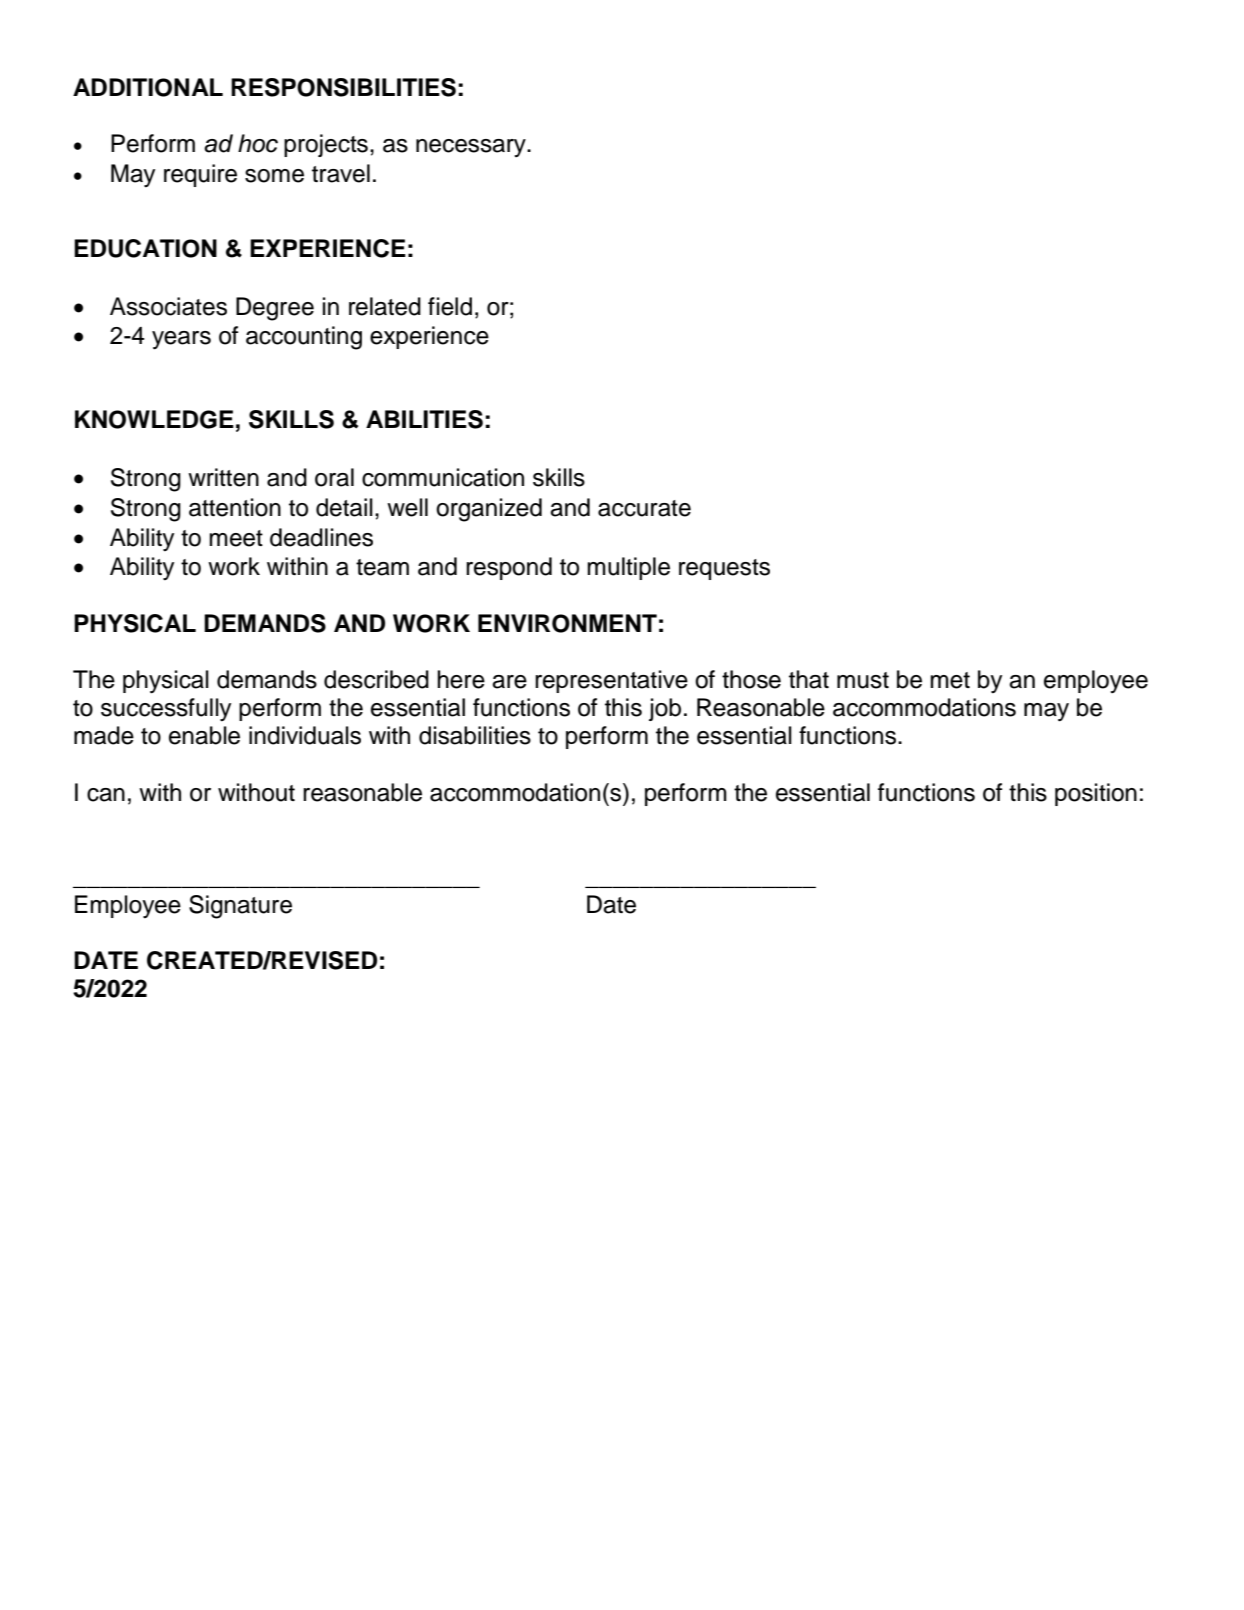 The height and width of the image is (1610, 1244). Describe the element at coordinates (628, 568) in the image. I see `multiple` at that location.
